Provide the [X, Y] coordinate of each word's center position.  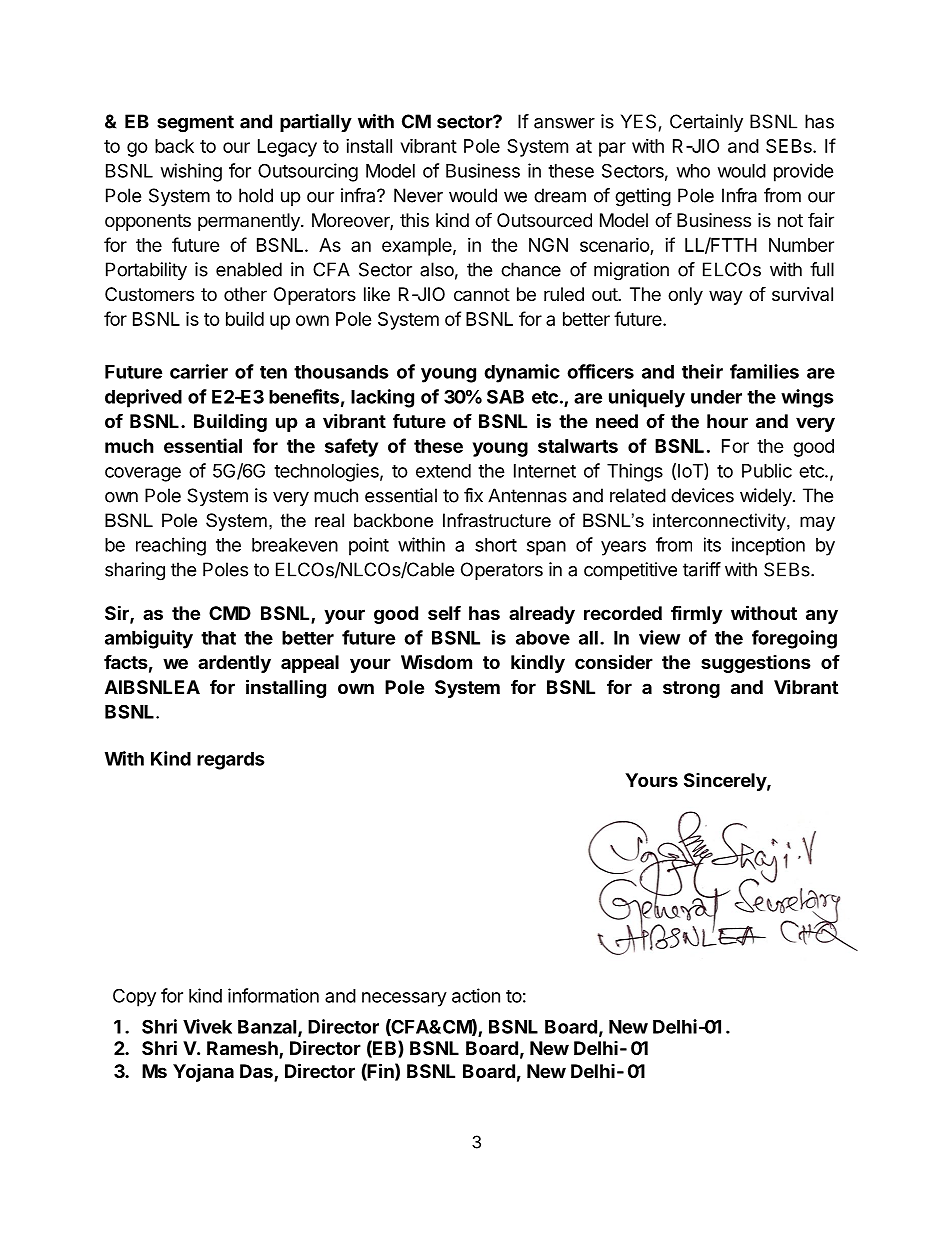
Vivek [207, 1026]
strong [691, 689]
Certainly [706, 123]
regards [231, 761]
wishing [191, 172]
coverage [143, 474]
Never [418, 195]
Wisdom [436, 661]
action [476, 995]
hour [727, 421]
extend [443, 471]
